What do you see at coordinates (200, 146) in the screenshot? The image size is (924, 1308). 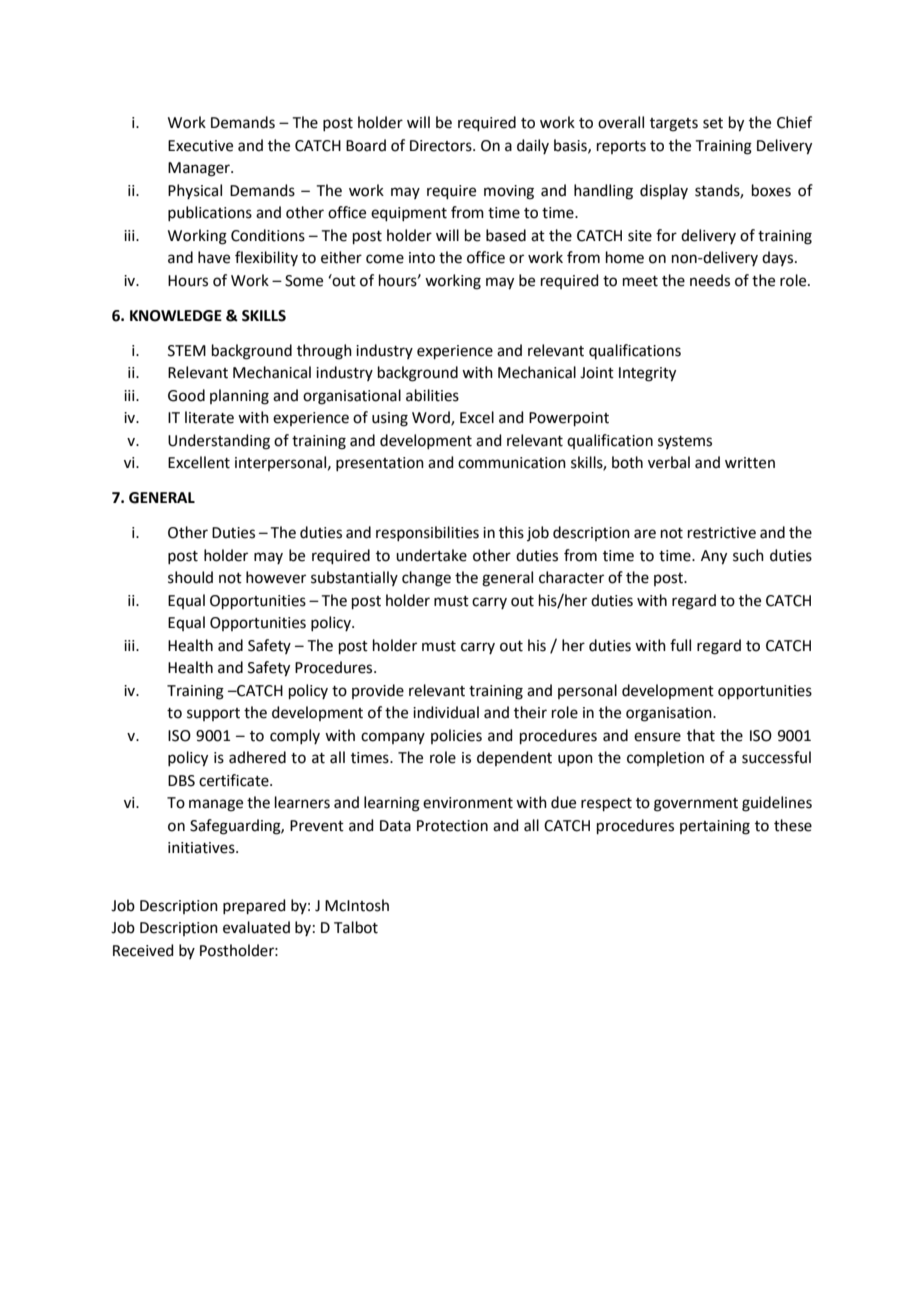 I see `Executive` at bounding box center [200, 146].
